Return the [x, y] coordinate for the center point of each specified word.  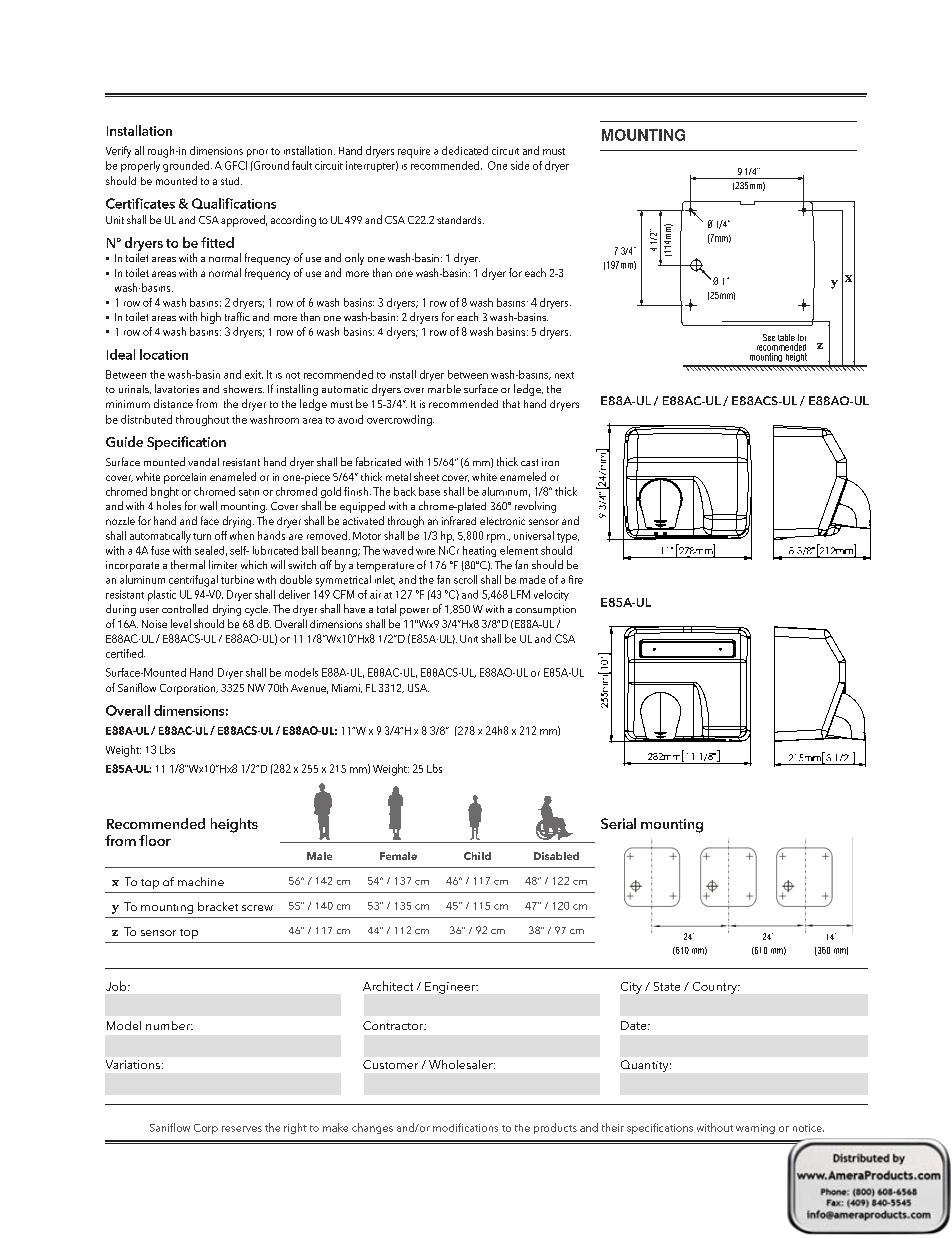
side [520, 165]
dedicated [465, 150]
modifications [465, 1127]
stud [231, 181]
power [414, 612]
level [181, 623]
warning [755, 1129]
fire [576, 579]
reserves [242, 1129]
